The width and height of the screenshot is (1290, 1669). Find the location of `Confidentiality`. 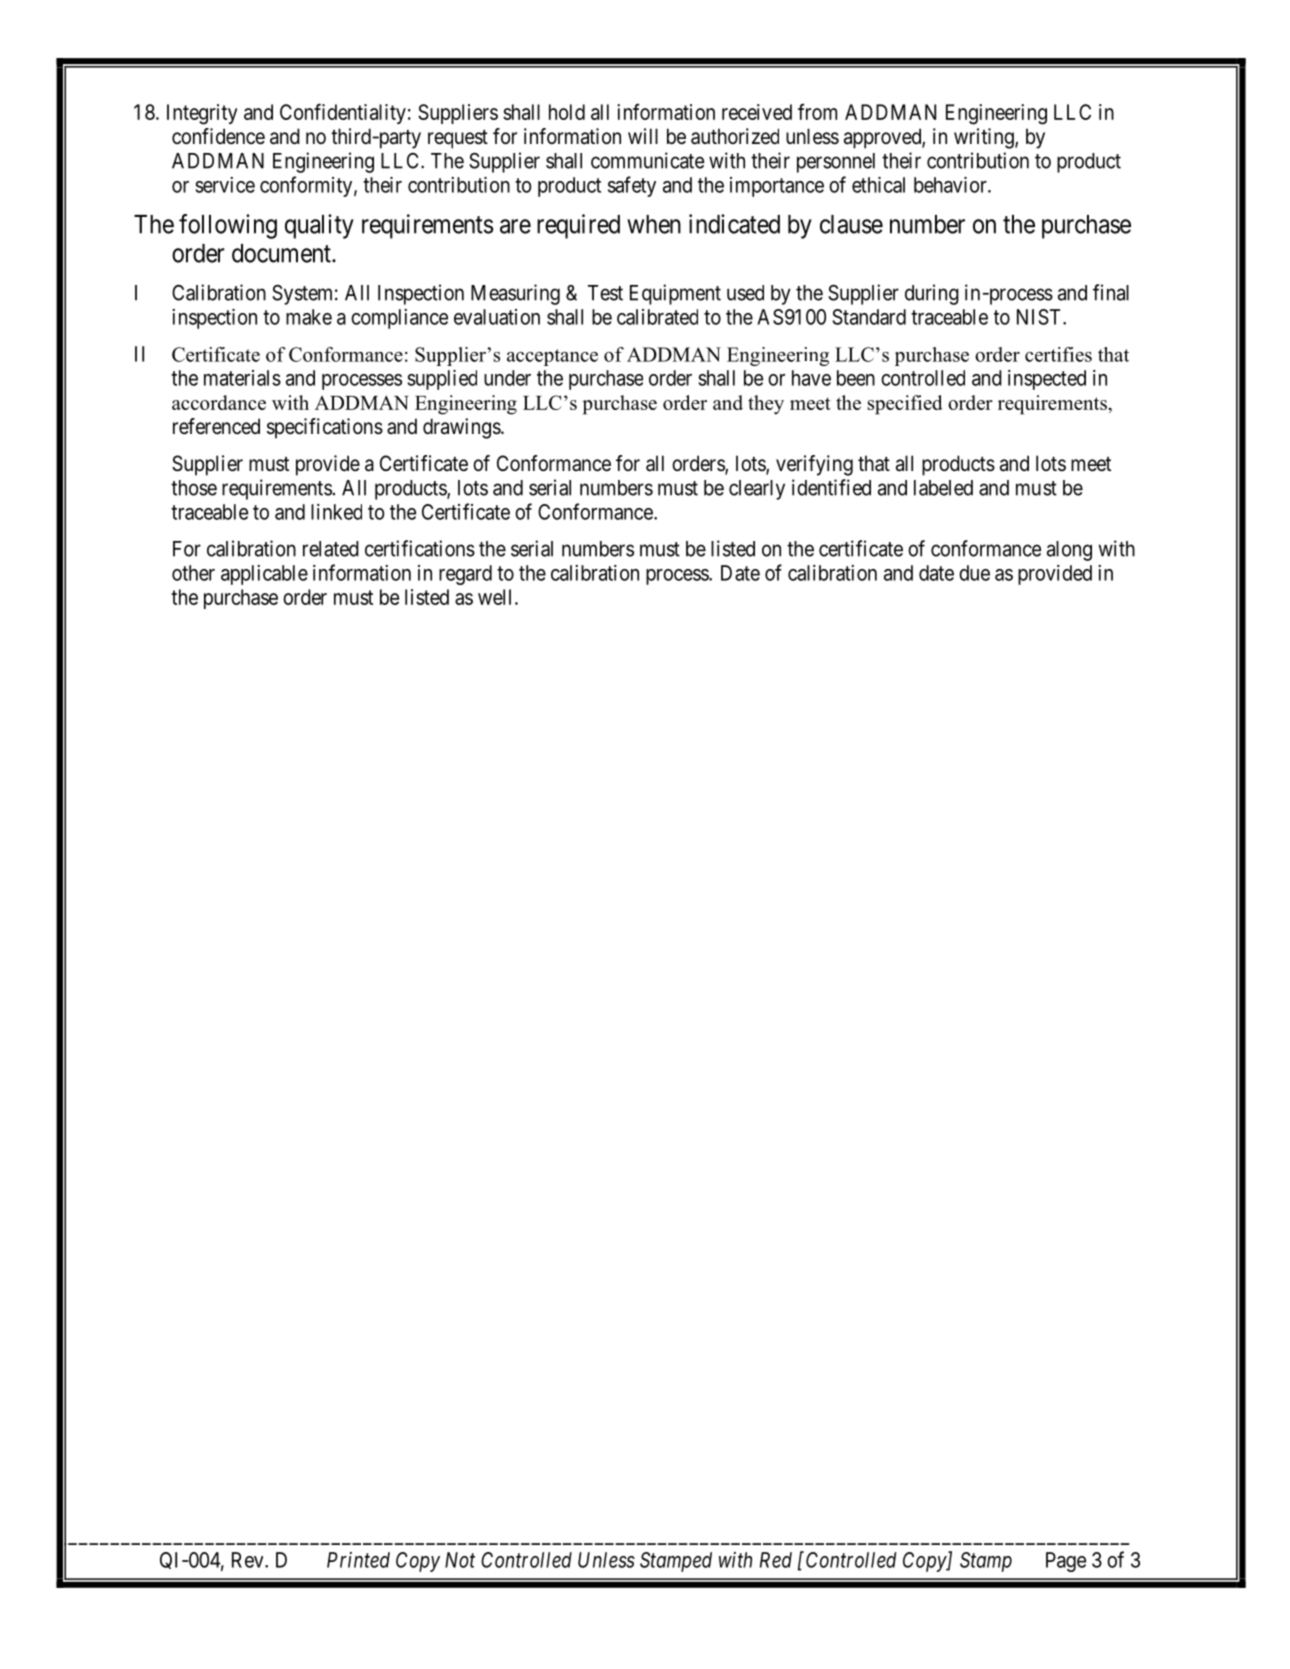

Confidentiality is located at coordinates (343, 113).
